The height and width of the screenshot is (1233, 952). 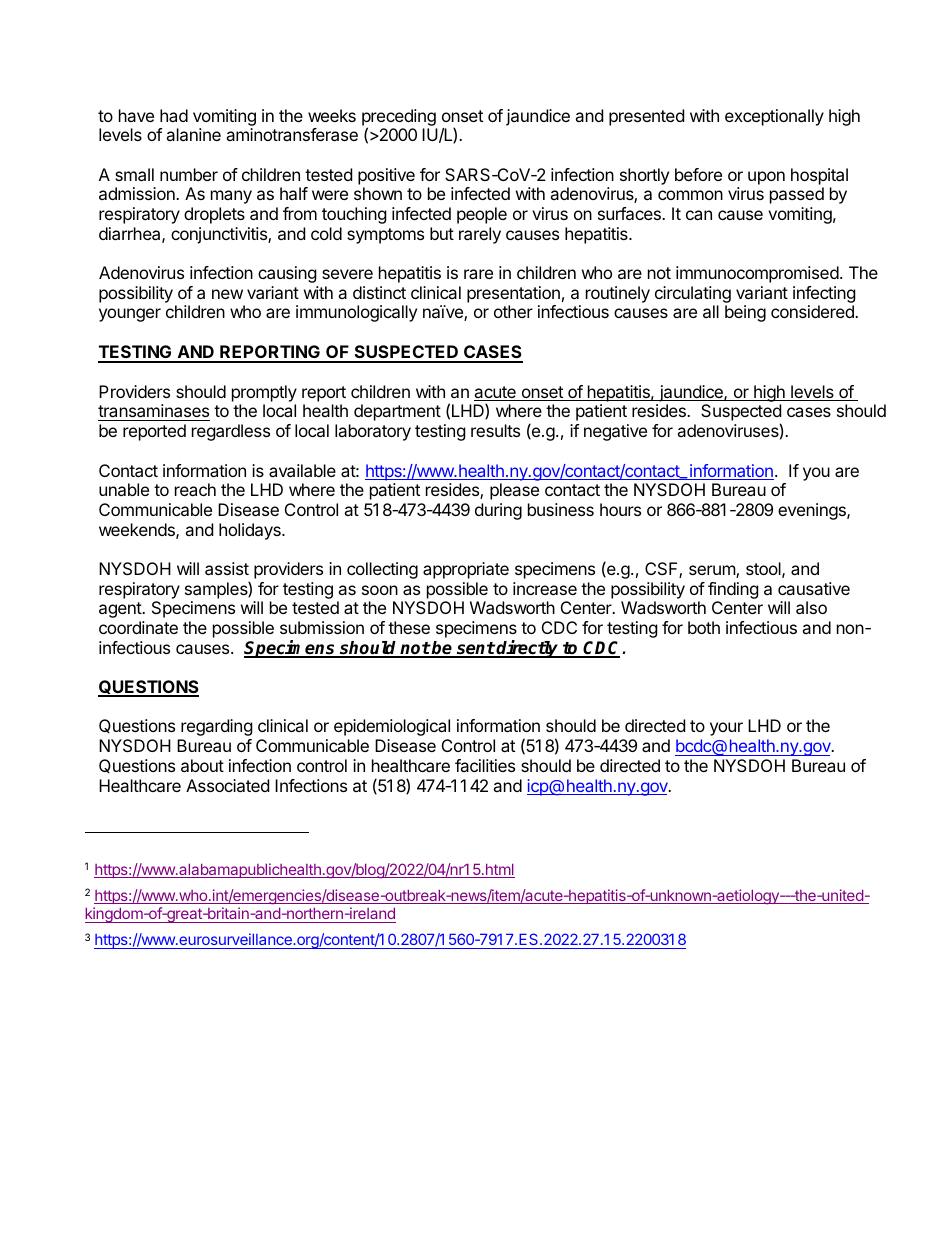 I want to click on negative, so click(x=615, y=432).
